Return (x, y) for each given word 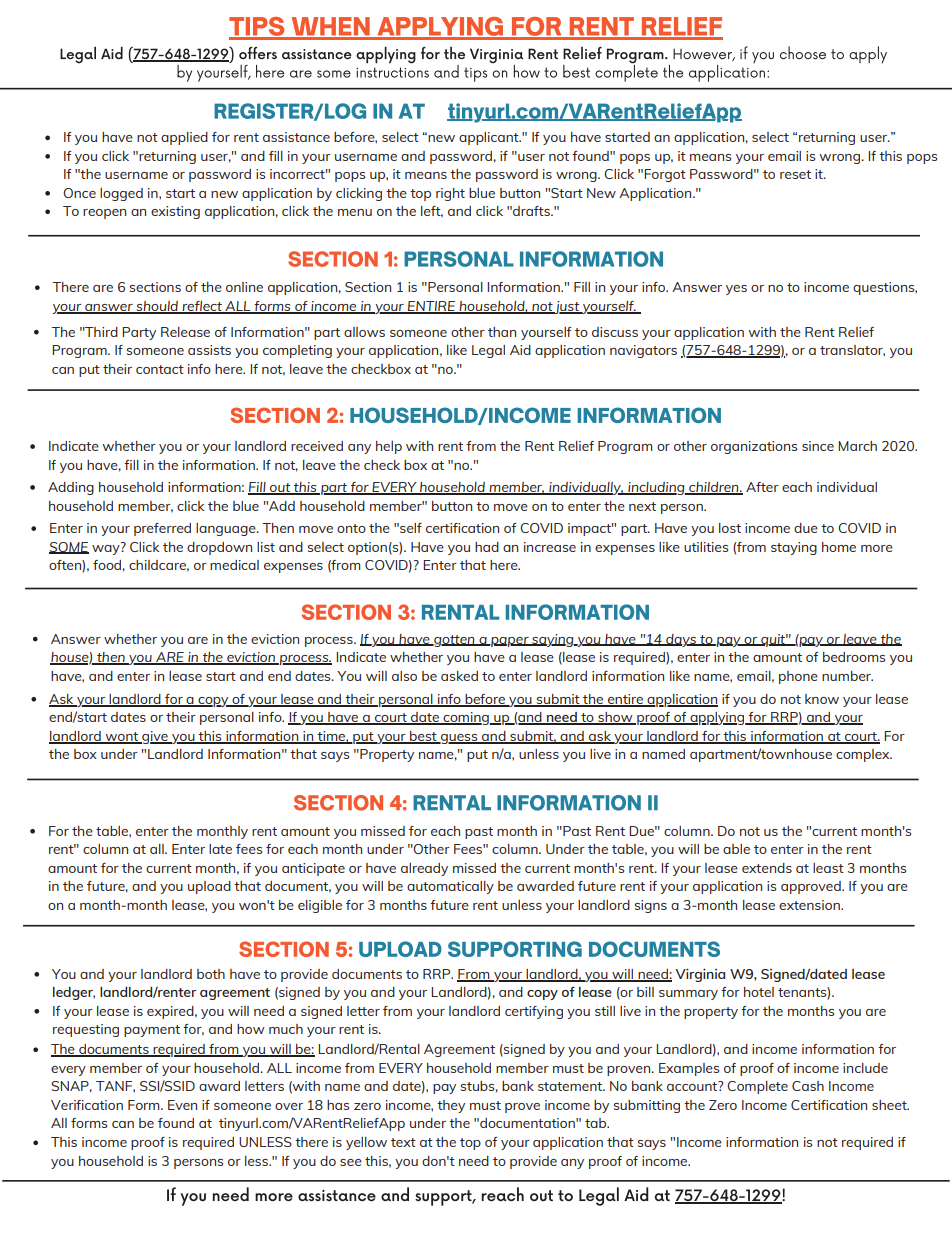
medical (234, 565)
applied (184, 138)
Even (182, 1105)
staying (794, 548)
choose (803, 52)
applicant (490, 138)
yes (736, 290)
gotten (454, 641)
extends (767, 868)
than (502, 332)
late (220, 849)
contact (160, 369)
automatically (450, 887)
